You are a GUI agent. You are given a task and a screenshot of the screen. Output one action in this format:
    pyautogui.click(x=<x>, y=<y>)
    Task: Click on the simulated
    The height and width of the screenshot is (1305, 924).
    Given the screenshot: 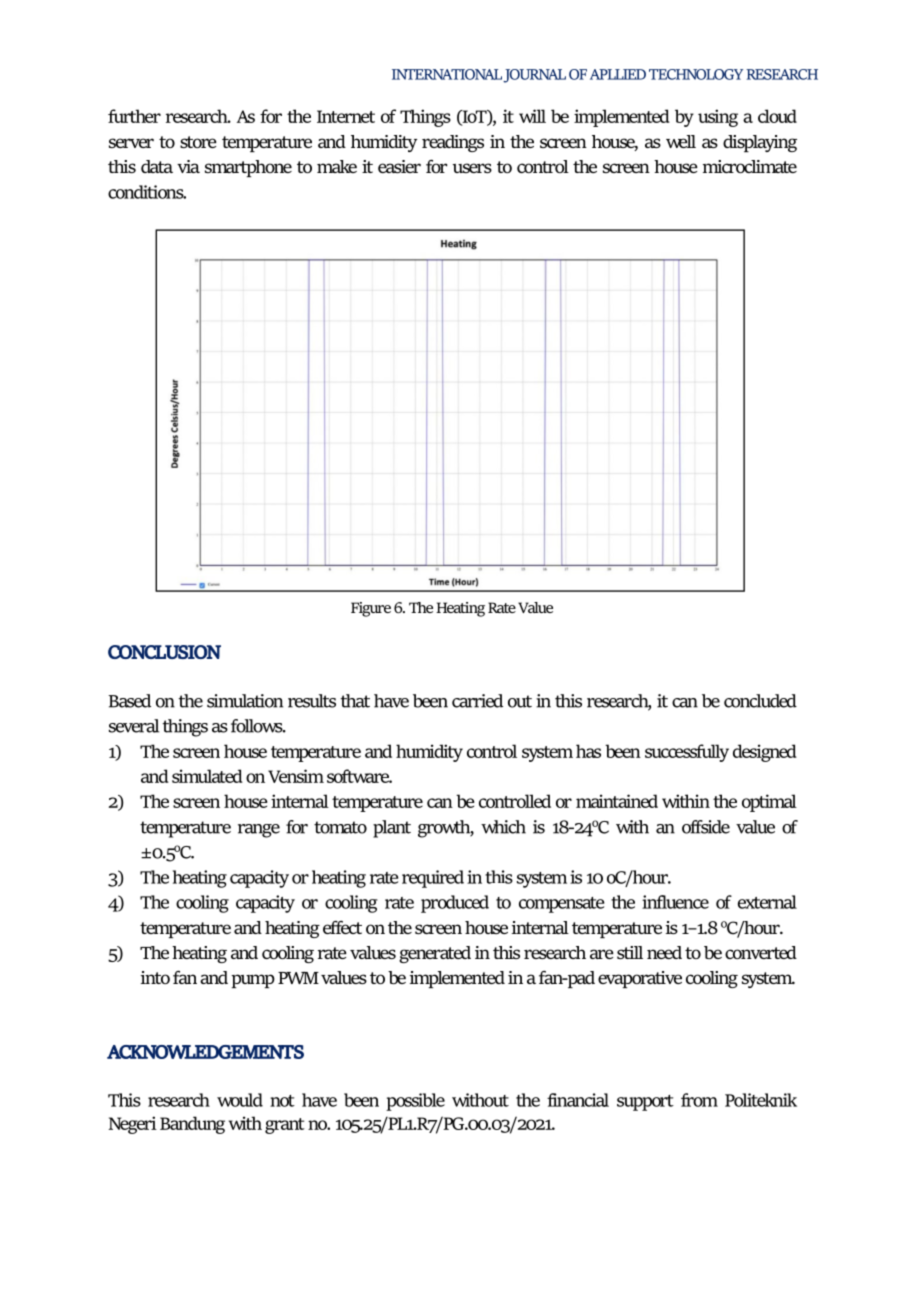 What is the action you would take?
    pyautogui.click(x=207, y=776)
